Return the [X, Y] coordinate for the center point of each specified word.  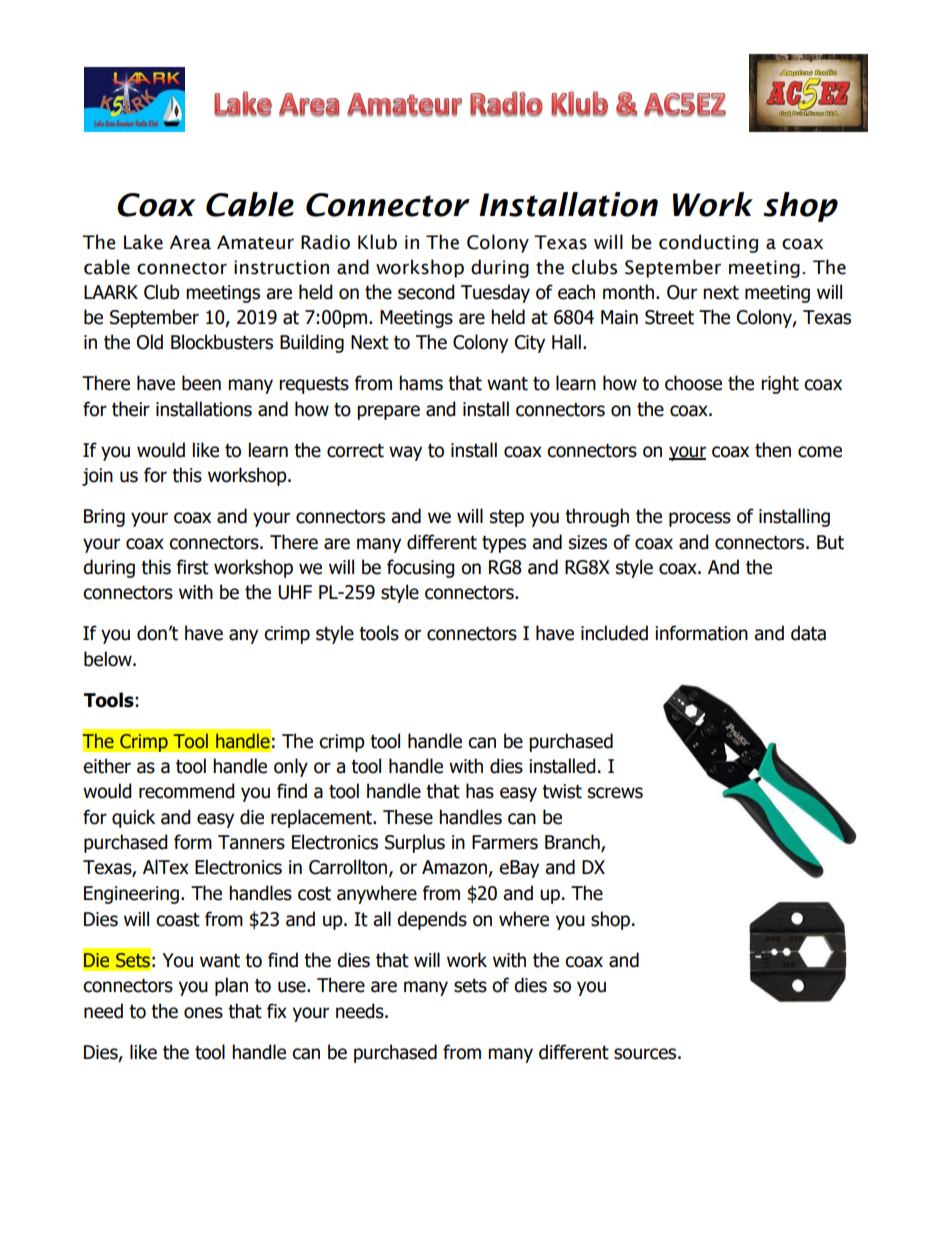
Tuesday [495, 293]
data [808, 633]
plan [231, 986]
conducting [708, 243]
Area [190, 242]
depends [432, 920]
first [193, 567]
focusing [421, 568]
